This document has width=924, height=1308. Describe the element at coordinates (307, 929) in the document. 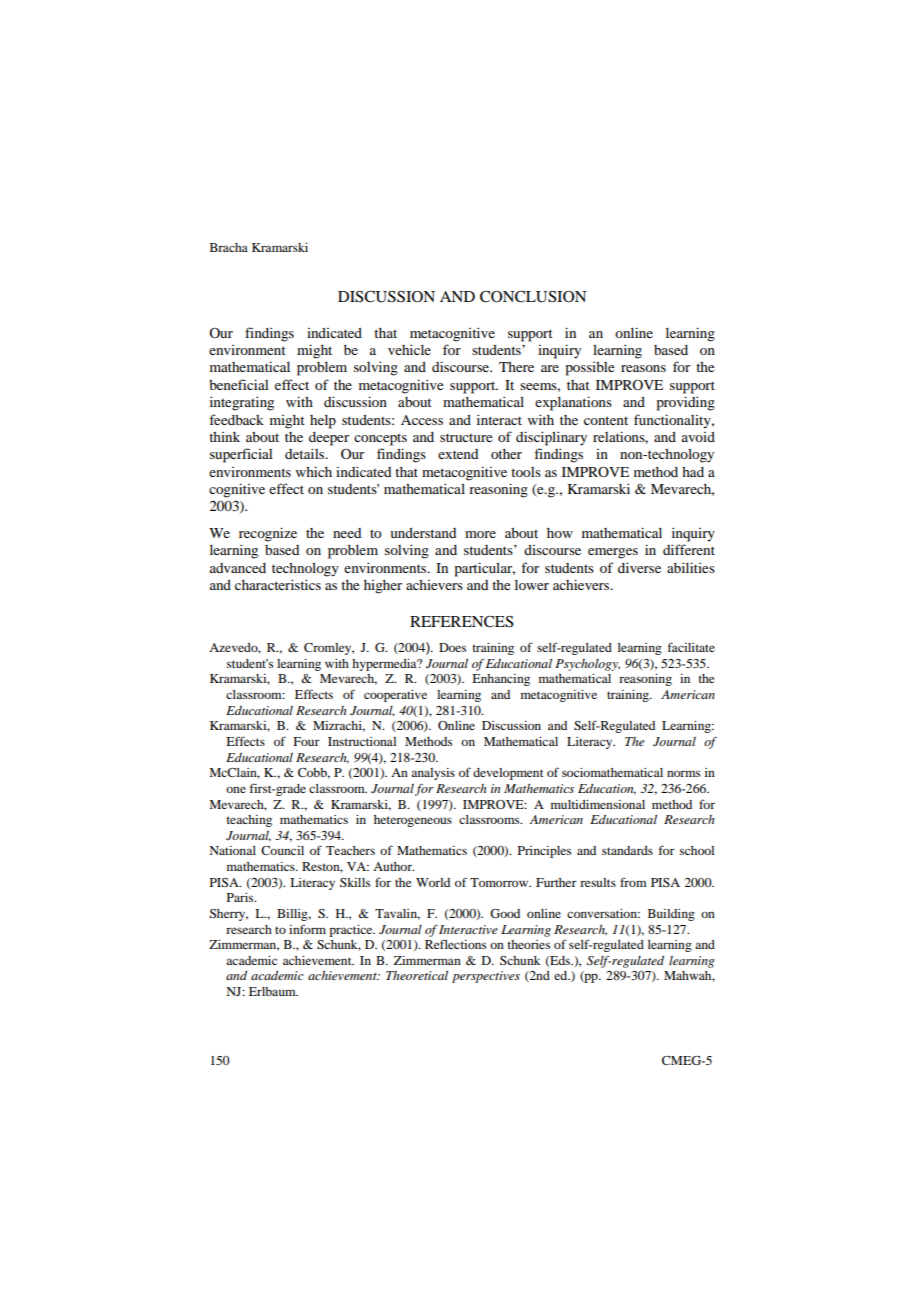

I see `inform` at that location.
